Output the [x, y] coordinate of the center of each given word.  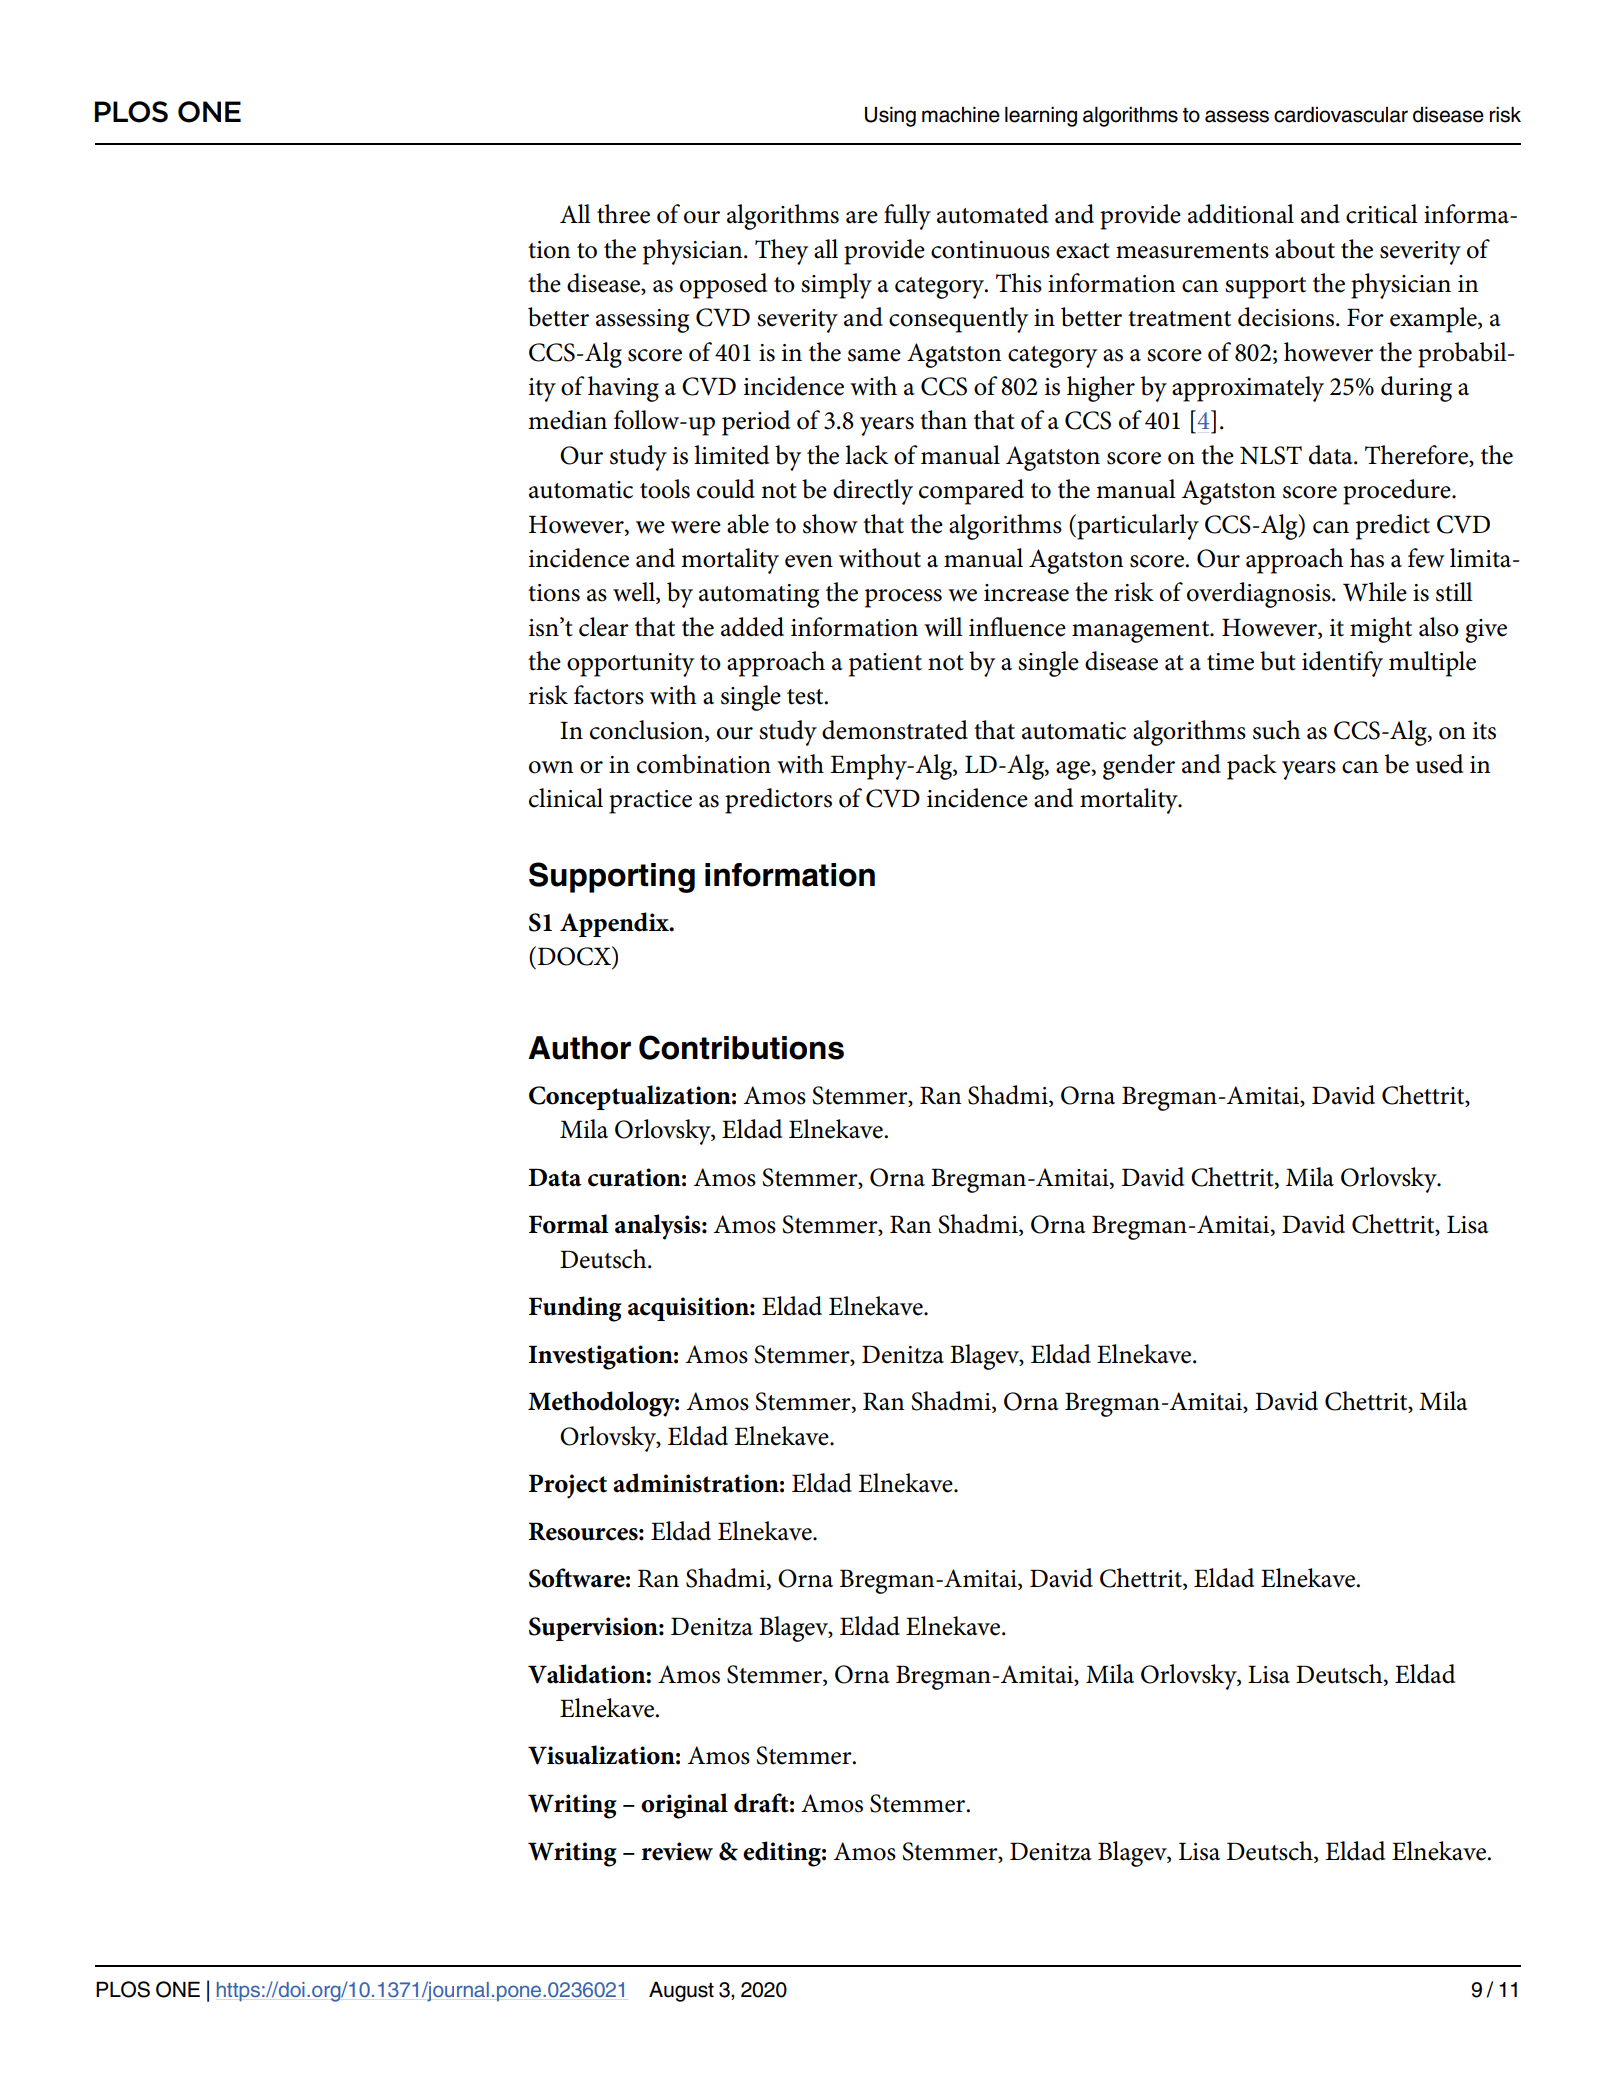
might [1381, 630]
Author [579, 1048]
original [684, 1806]
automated [992, 214]
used [1439, 764]
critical [1382, 214]
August [681, 1991]
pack [1252, 767]
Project [568, 1486]
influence [1017, 627]
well [635, 593]
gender [1139, 767]
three [623, 214]
